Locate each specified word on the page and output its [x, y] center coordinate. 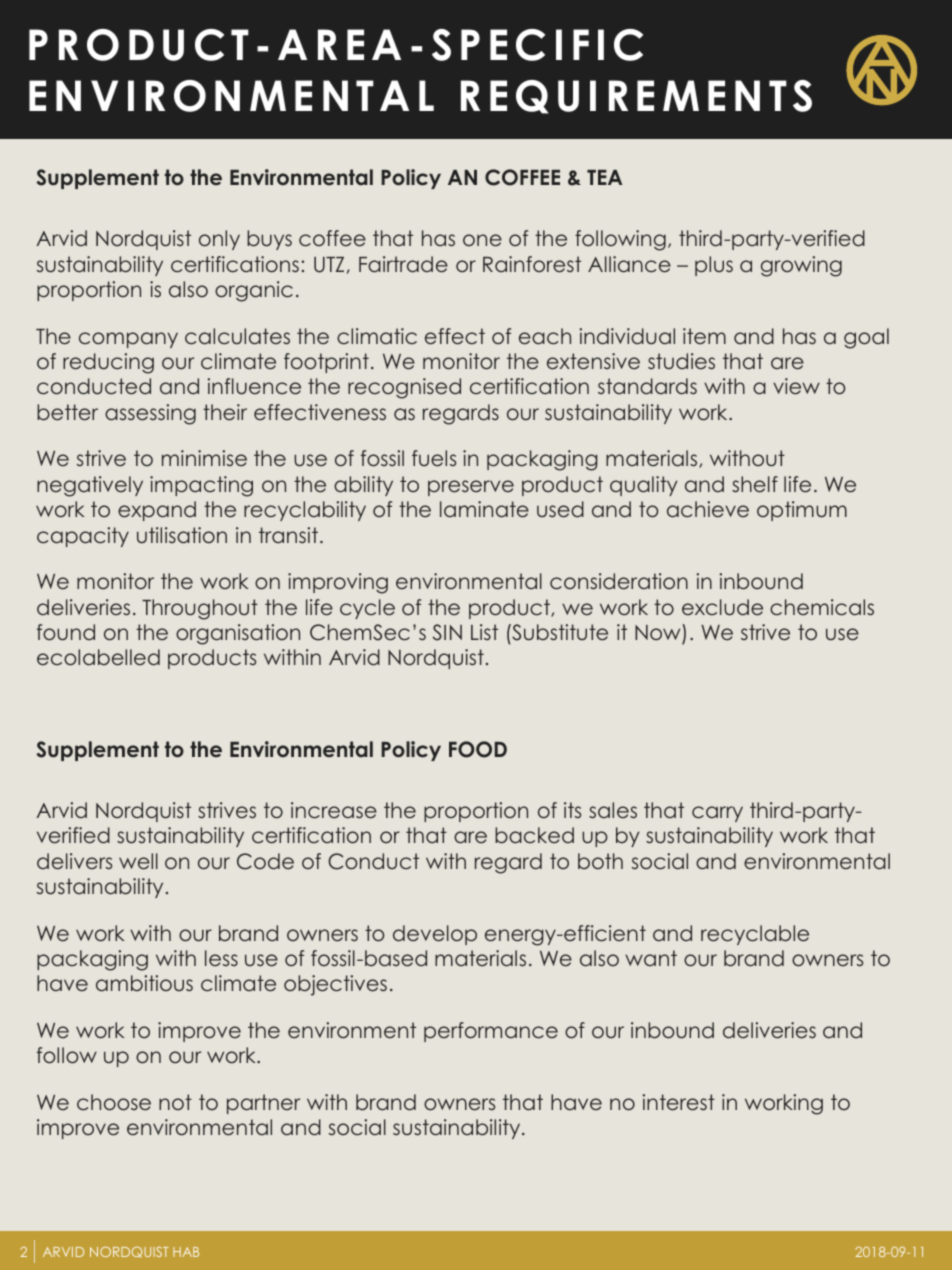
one [482, 240]
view [796, 386]
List [484, 632]
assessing [150, 414]
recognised [404, 388]
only [219, 240]
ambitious [144, 983]
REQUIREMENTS [636, 97]
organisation [238, 634]
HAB [186, 1252]
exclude [722, 607]
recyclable [755, 935]
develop [435, 935]
